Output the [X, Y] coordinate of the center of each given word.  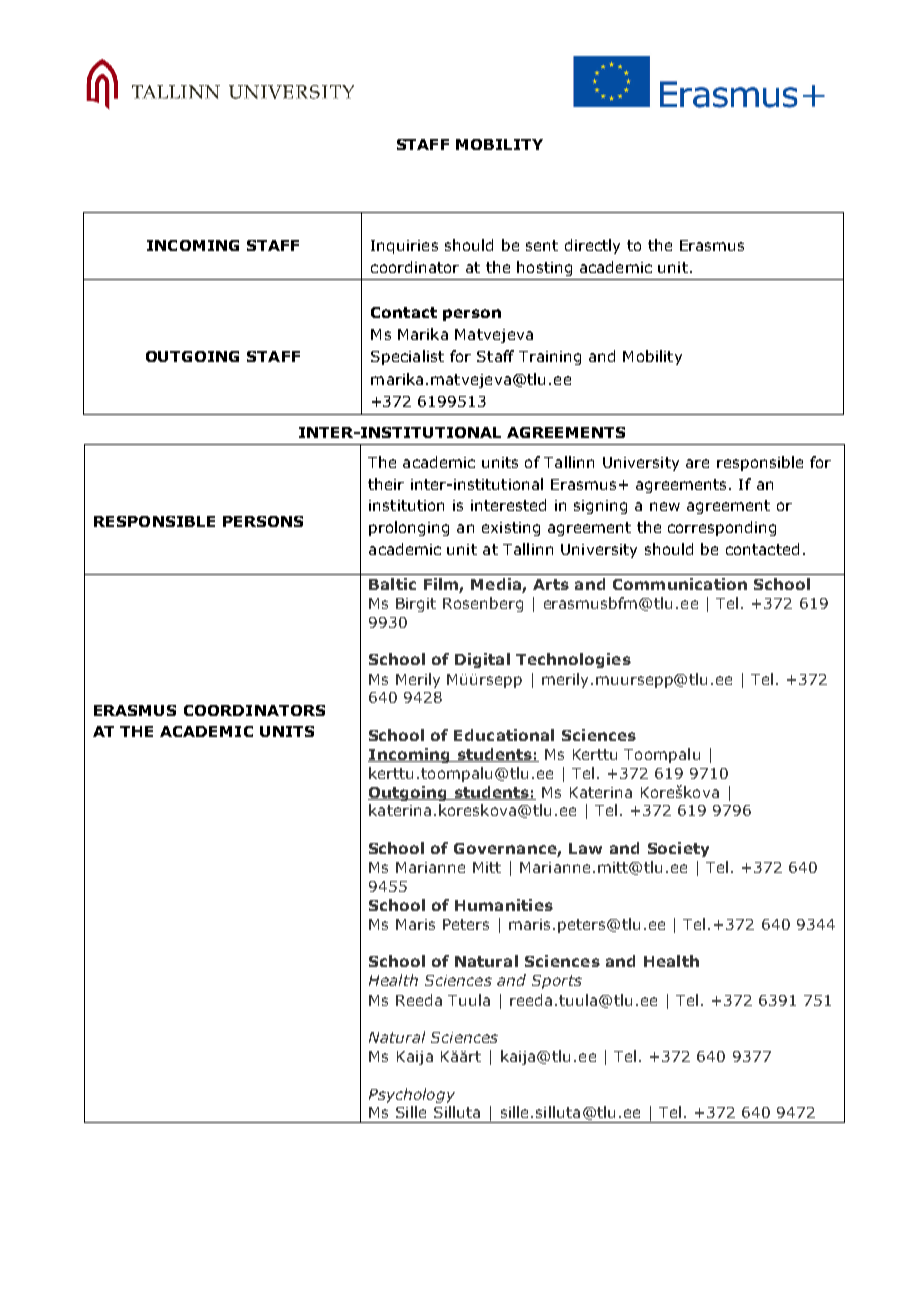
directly [592, 246]
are [697, 463]
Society [678, 849]
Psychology [412, 1095]
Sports [557, 982]
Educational [504, 735]
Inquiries [404, 247]
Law [585, 848]
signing [600, 507]
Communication [680, 584]
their [386, 484]
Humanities [504, 905]
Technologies [573, 660]
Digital [482, 660]
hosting [544, 268]
